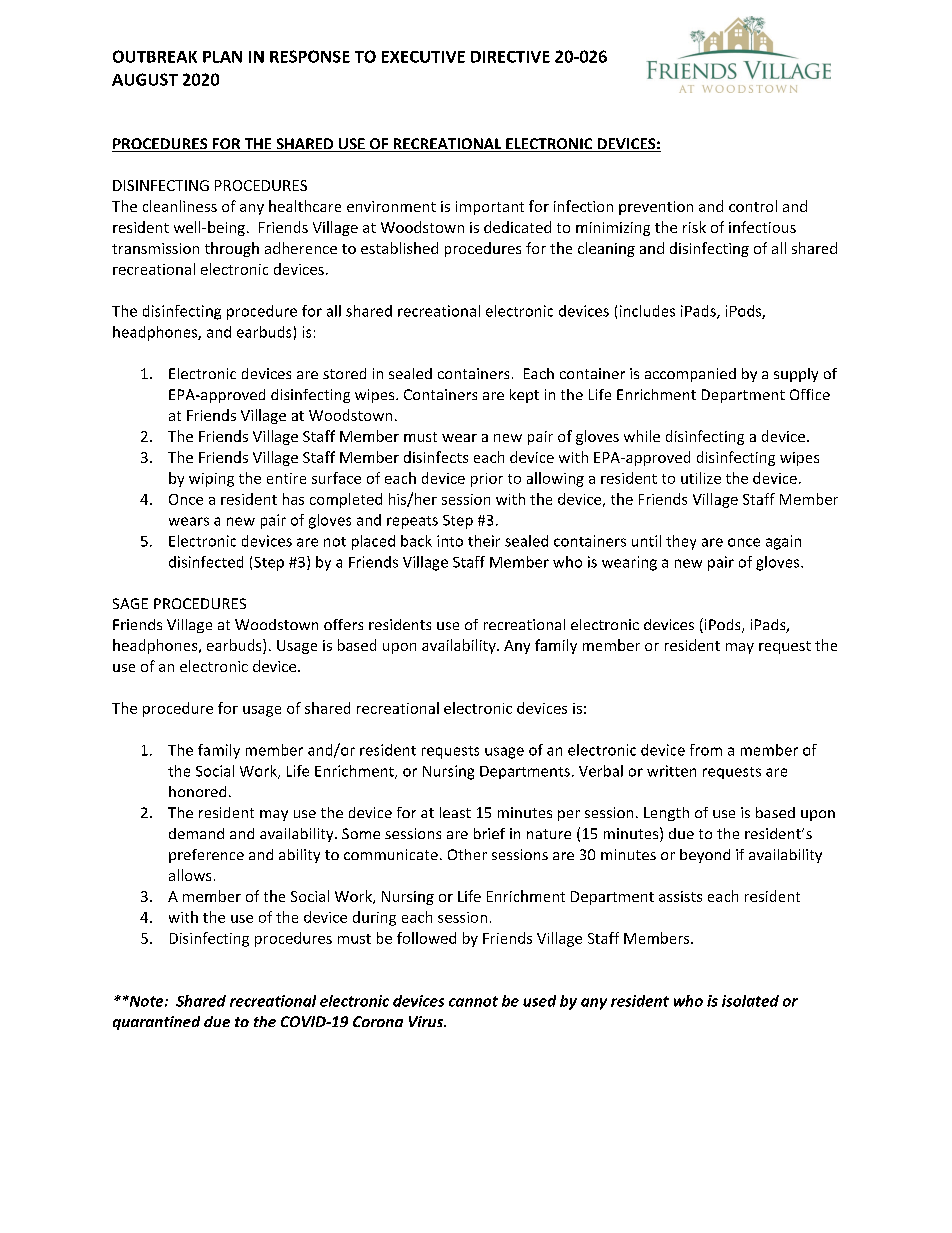  I want to click on control, so click(753, 206).
